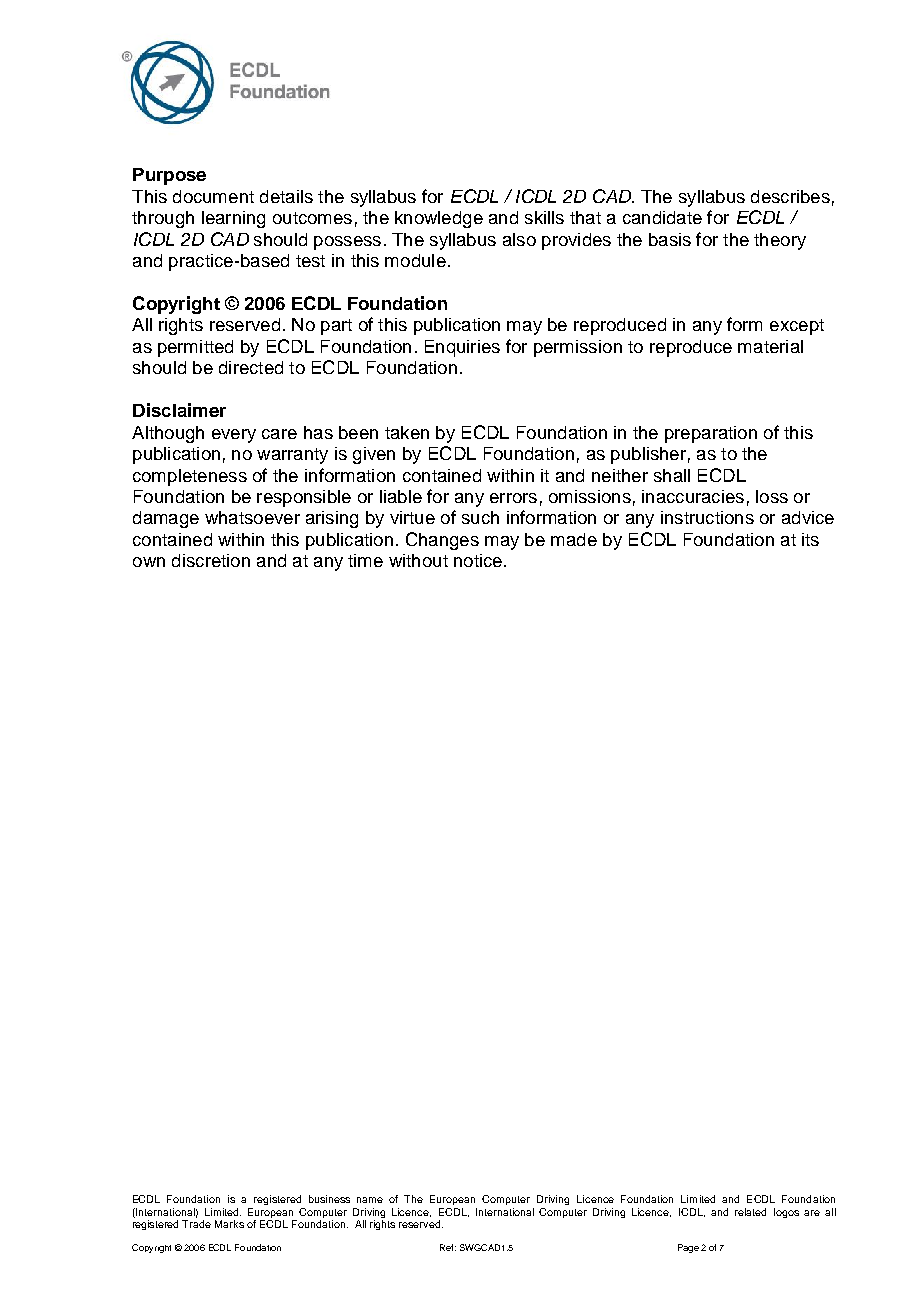 The width and height of the document is (924, 1308). What do you see at coordinates (810, 539) in the document?
I see `its` at bounding box center [810, 539].
